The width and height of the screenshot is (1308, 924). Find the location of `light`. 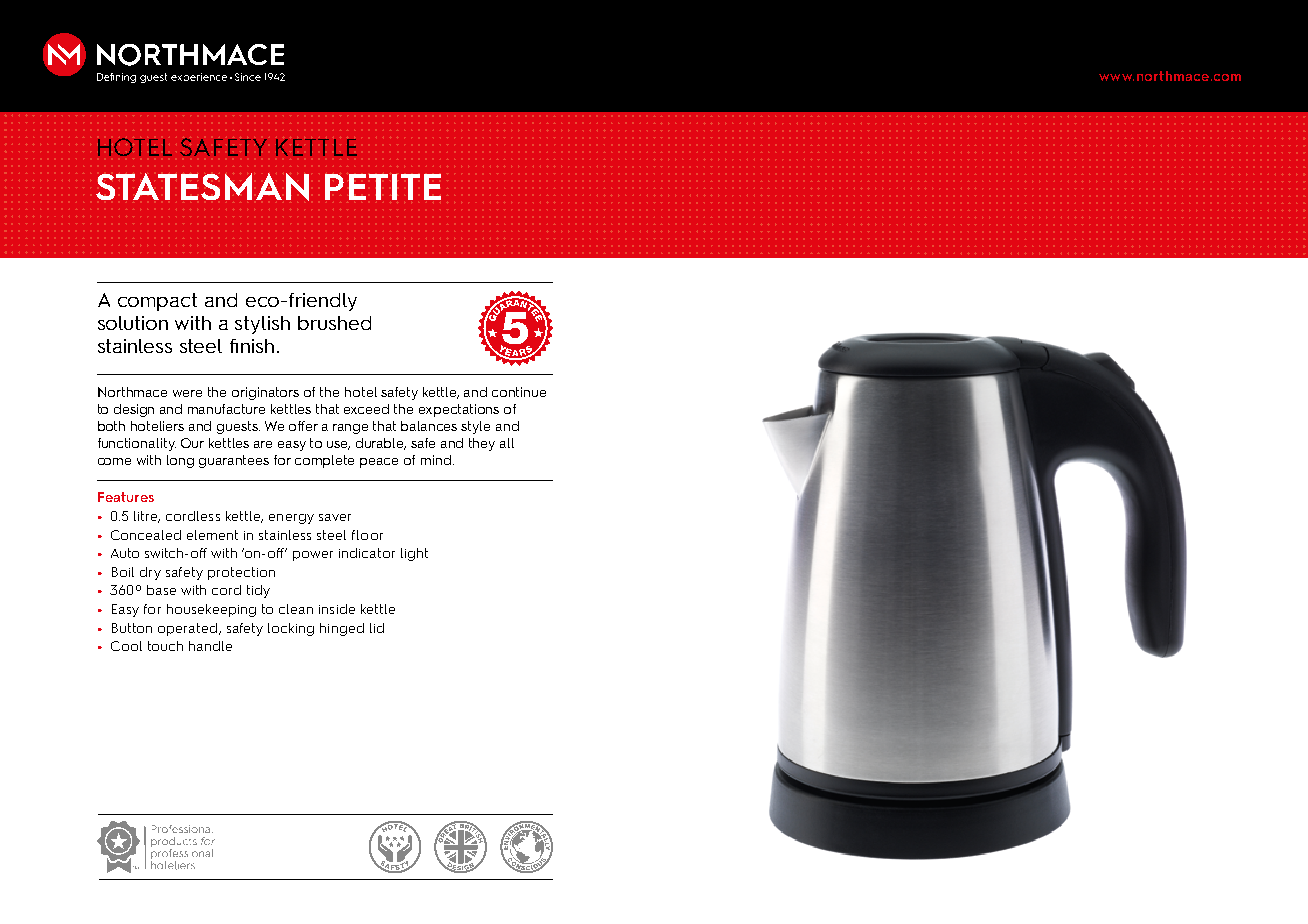

light is located at coordinates (414, 554).
